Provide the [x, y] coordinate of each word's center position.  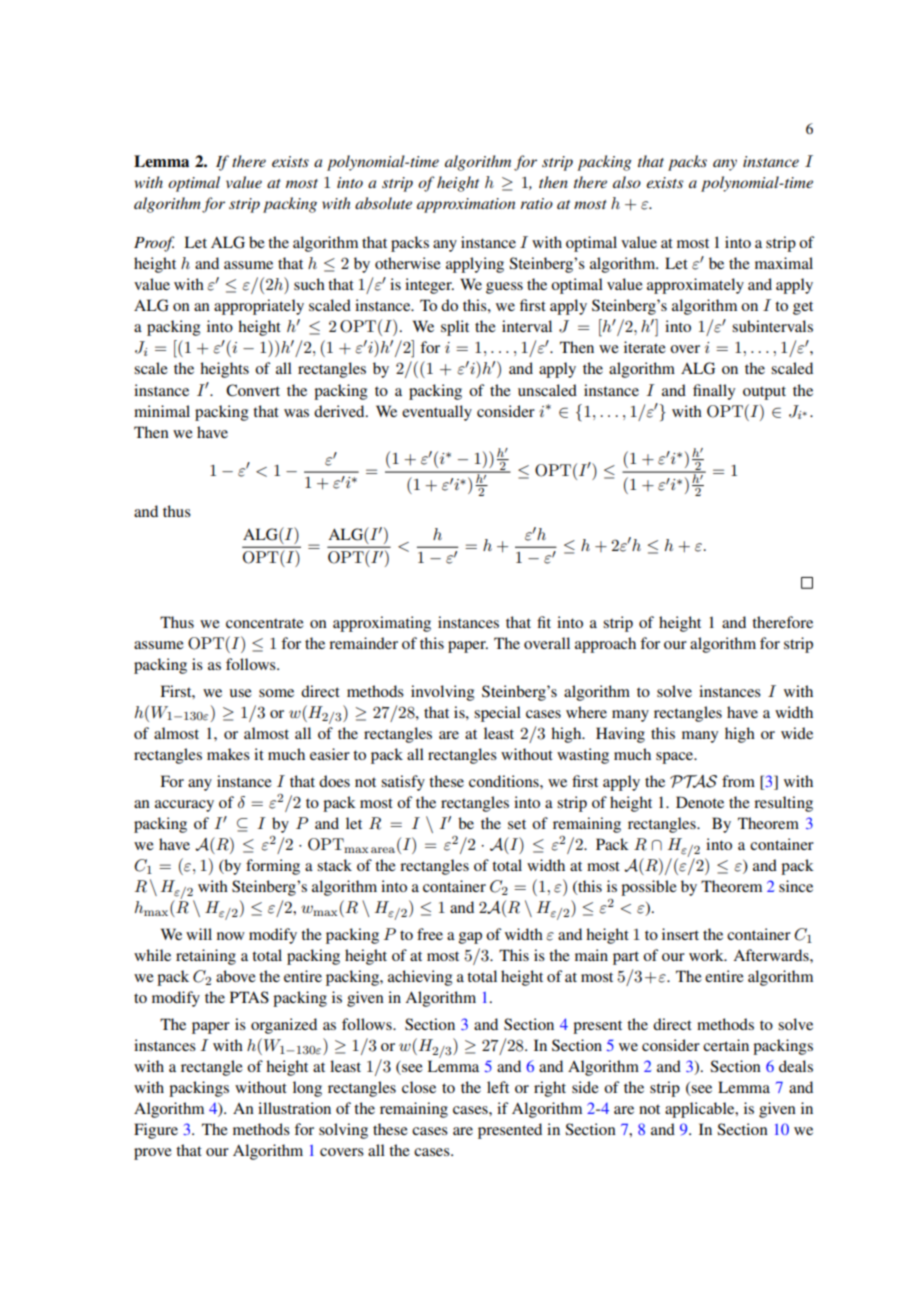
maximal [784, 263]
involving [442, 693]
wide [797, 733]
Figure [156, 1131]
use [241, 693]
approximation [466, 205]
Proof [154, 244]
